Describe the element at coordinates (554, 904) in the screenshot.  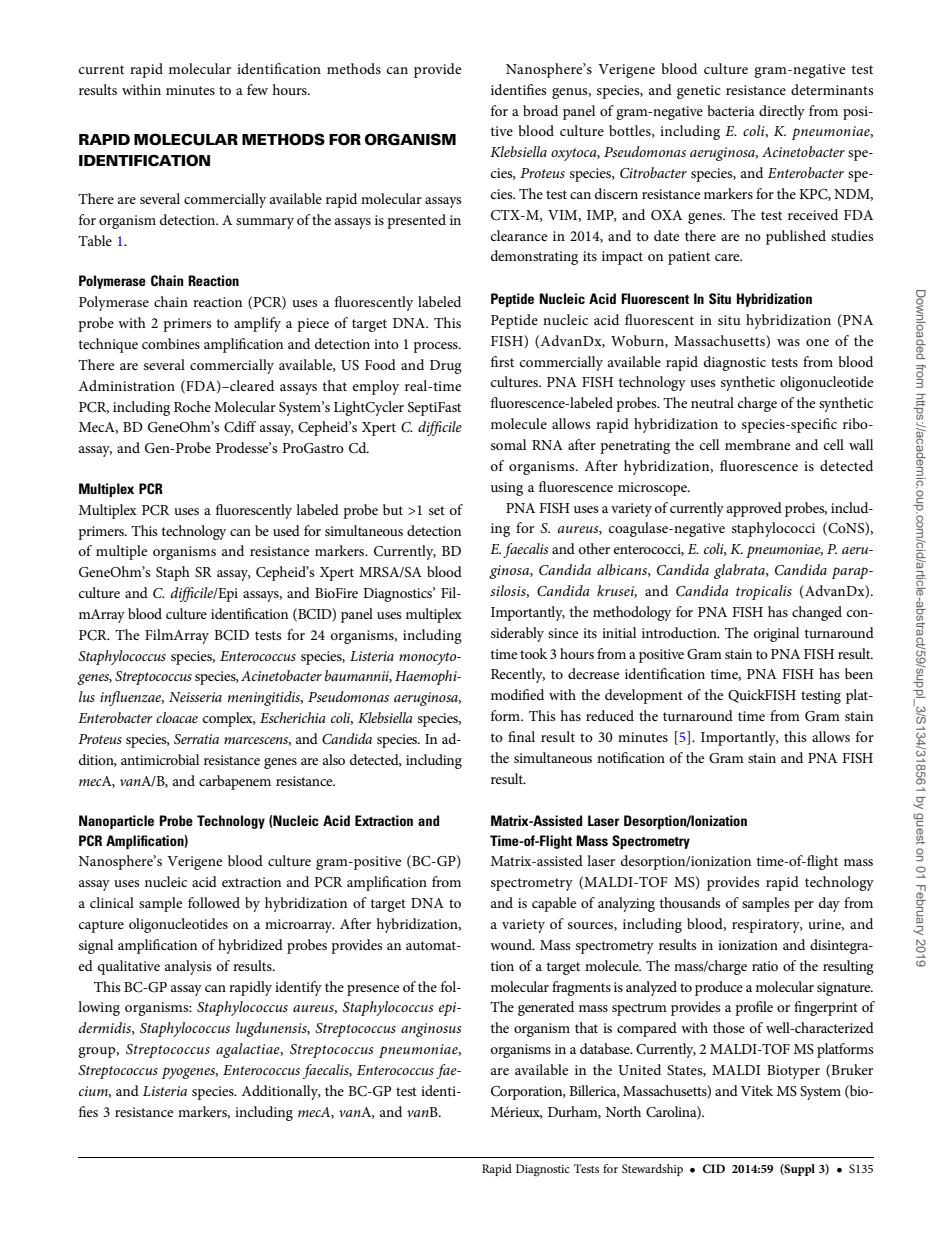
I see `capable` at that location.
